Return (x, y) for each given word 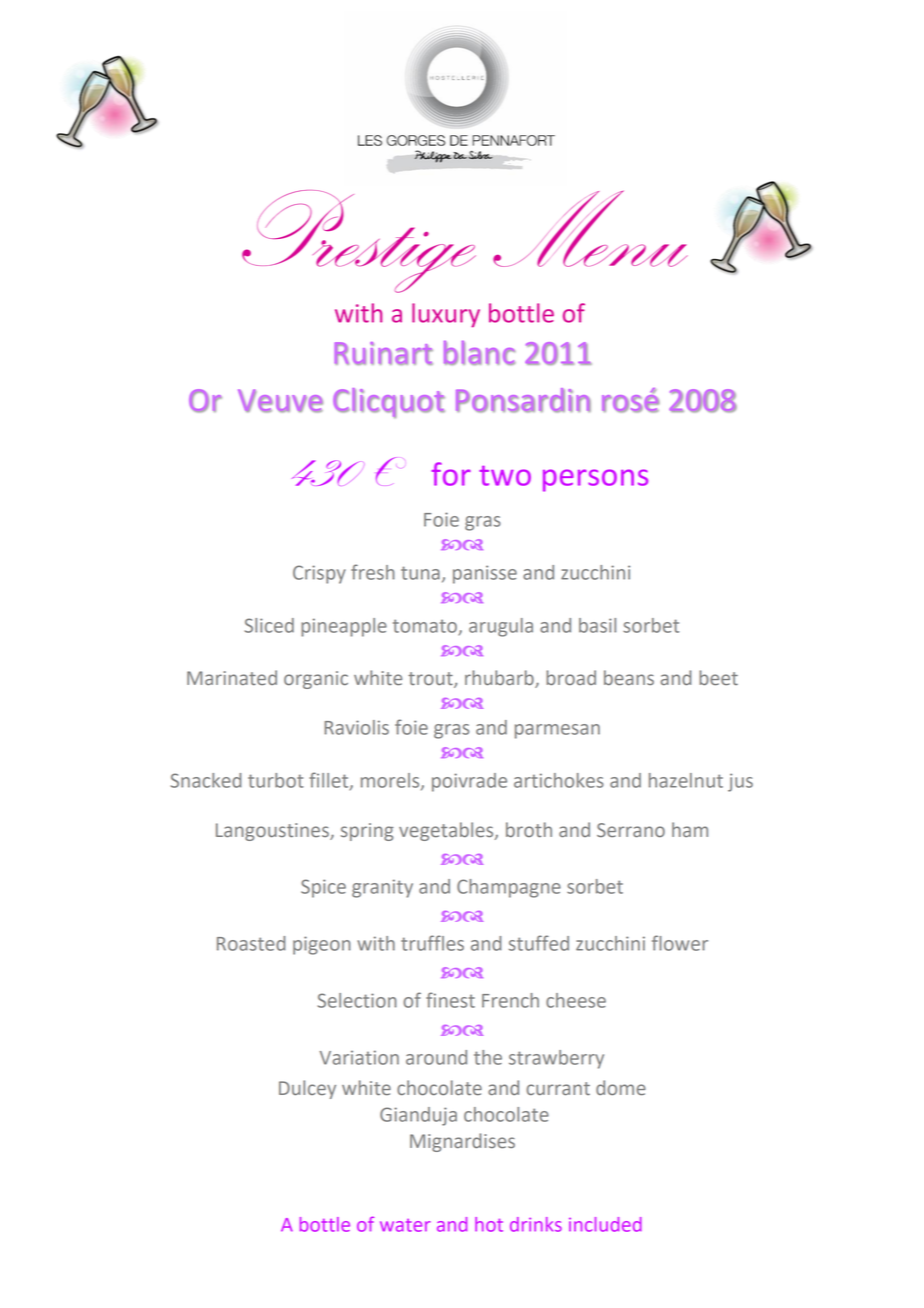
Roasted (251, 943)
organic (316, 680)
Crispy (319, 574)
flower (680, 943)
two (505, 476)
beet (718, 677)
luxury (446, 315)
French (510, 1000)
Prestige (359, 241)
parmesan (557, 731)
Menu (590, 228)
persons (595, 480)
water (405, 1225)
